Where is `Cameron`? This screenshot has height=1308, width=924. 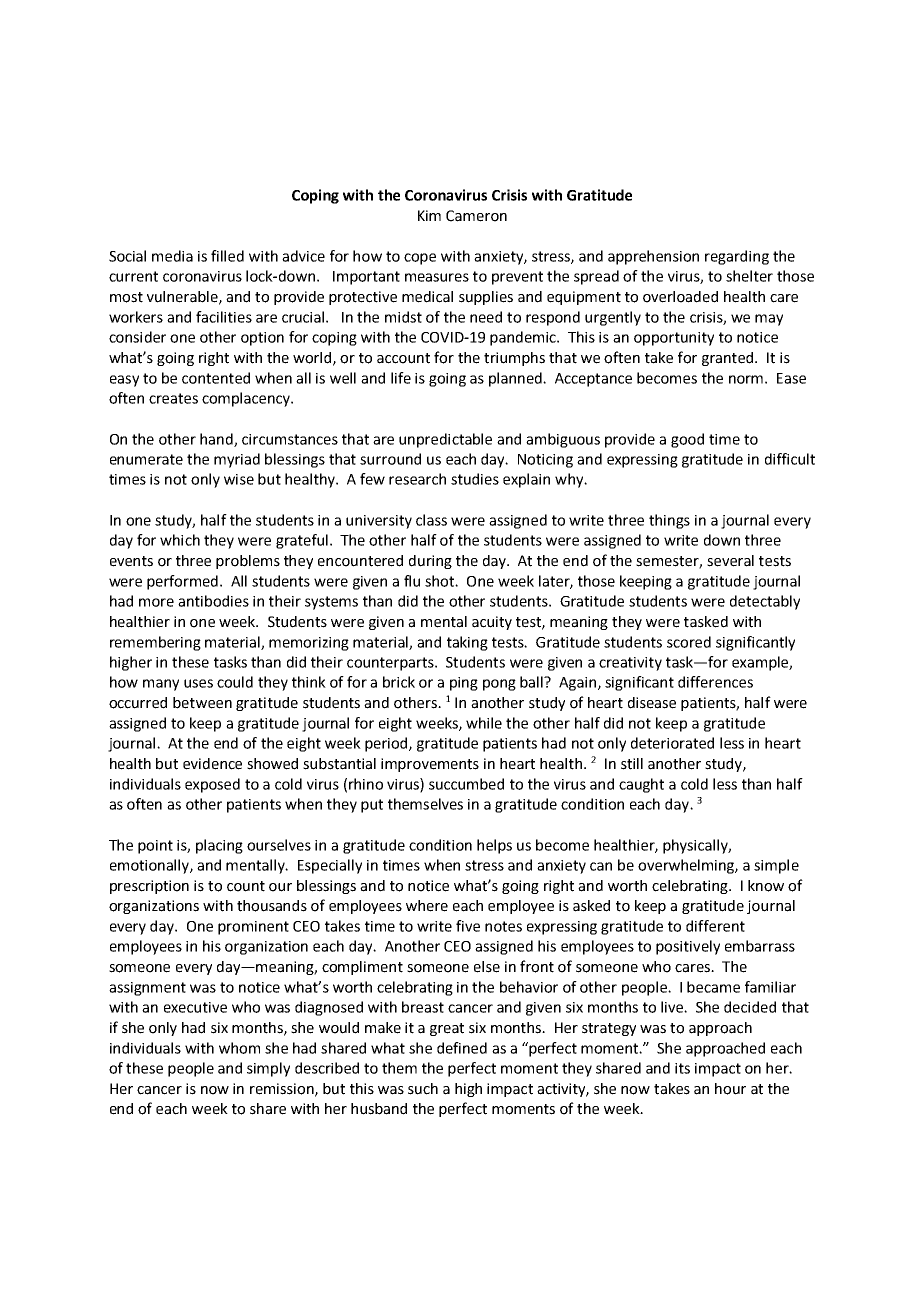 Cameron is located at coordinates (476, 216).
